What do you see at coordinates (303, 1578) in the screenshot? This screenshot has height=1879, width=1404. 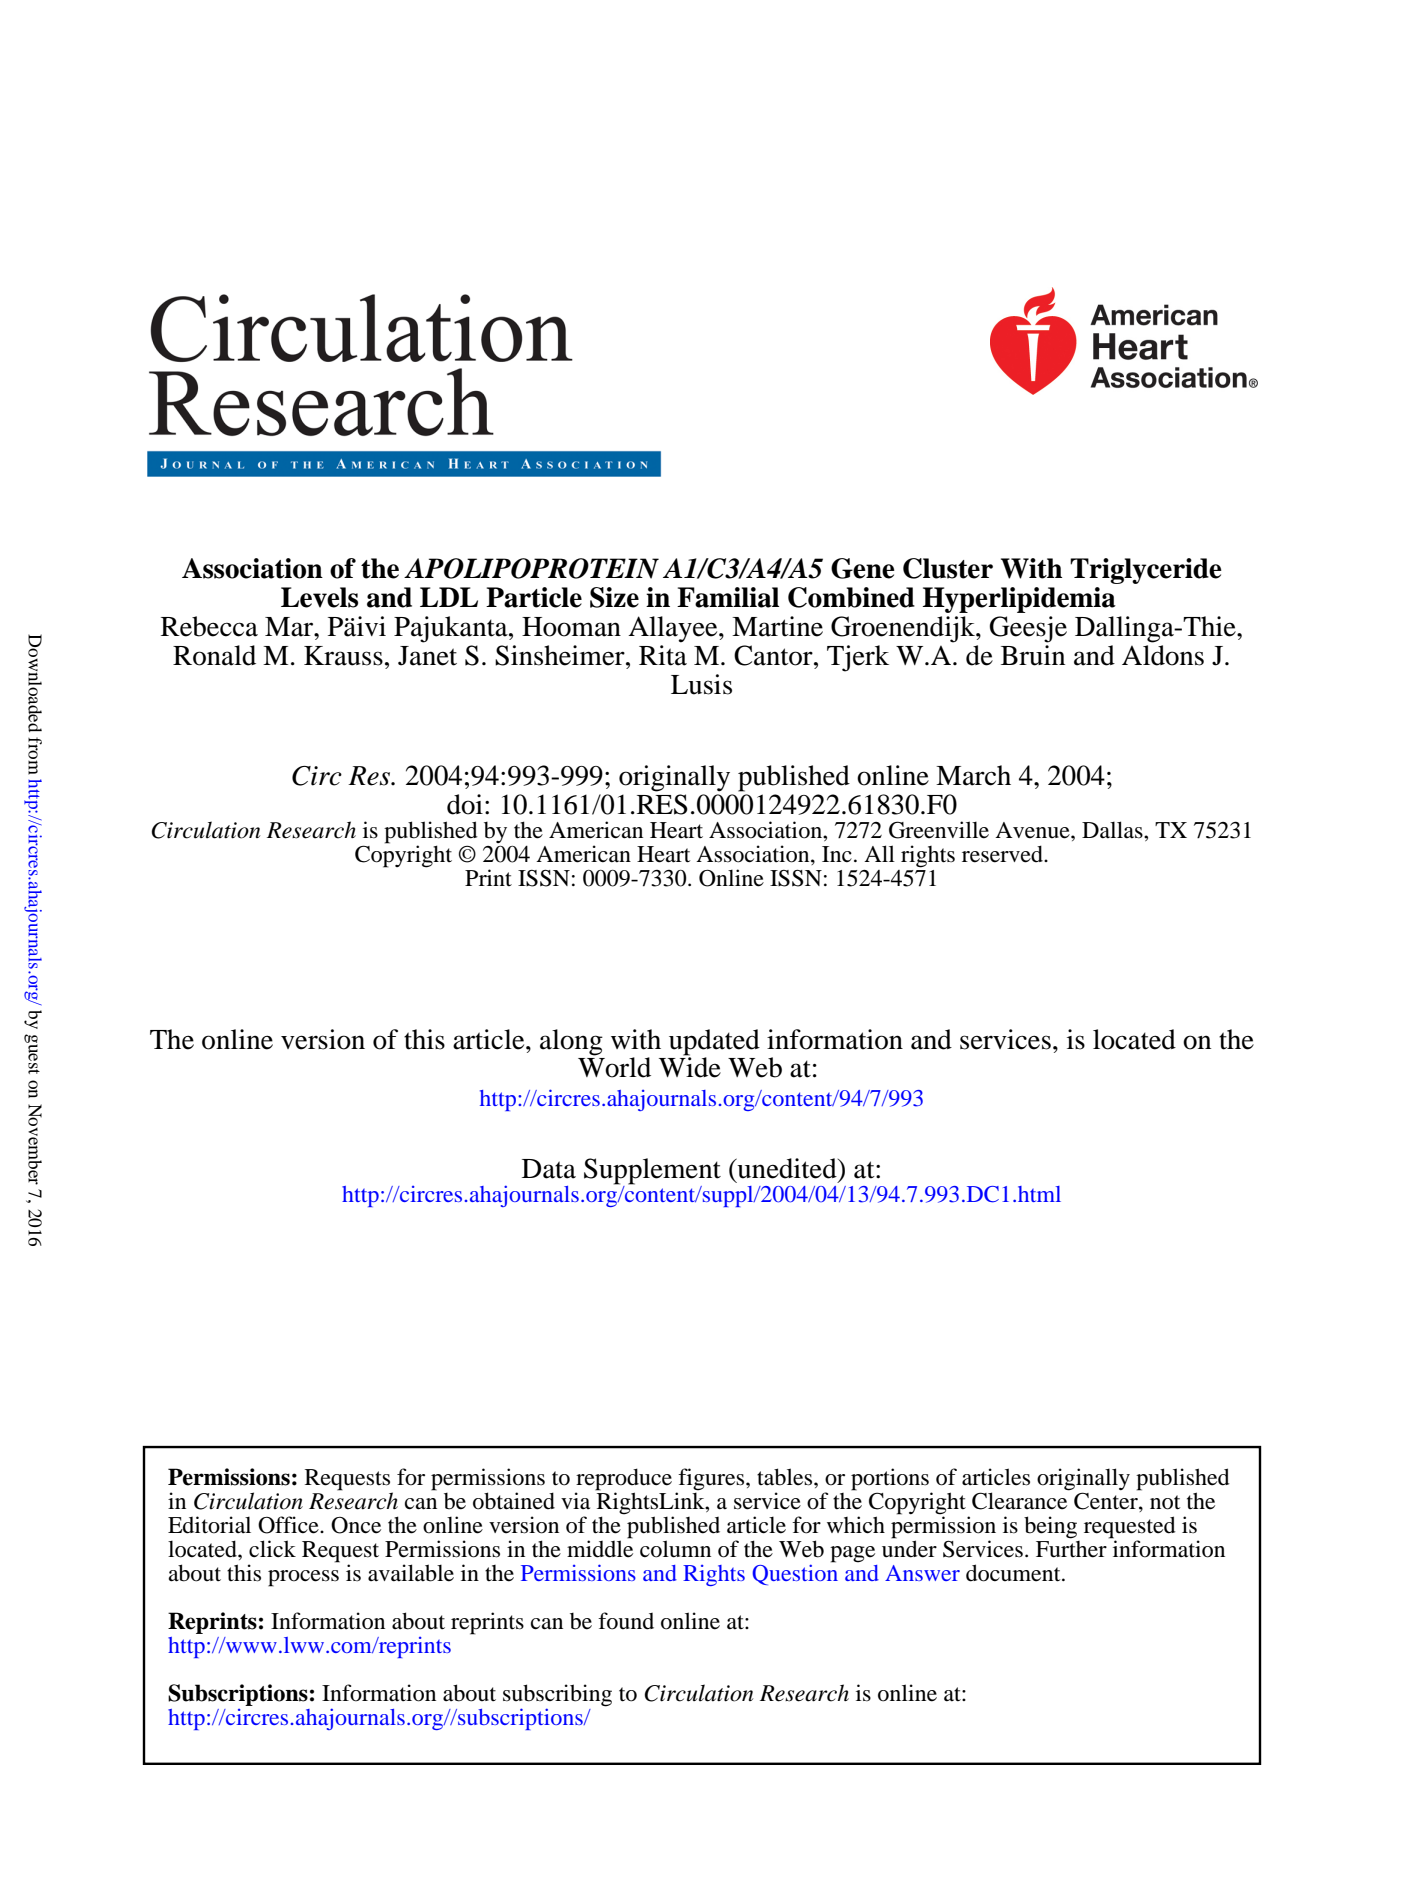 I see `process` at bounding box center [303, 1578].
